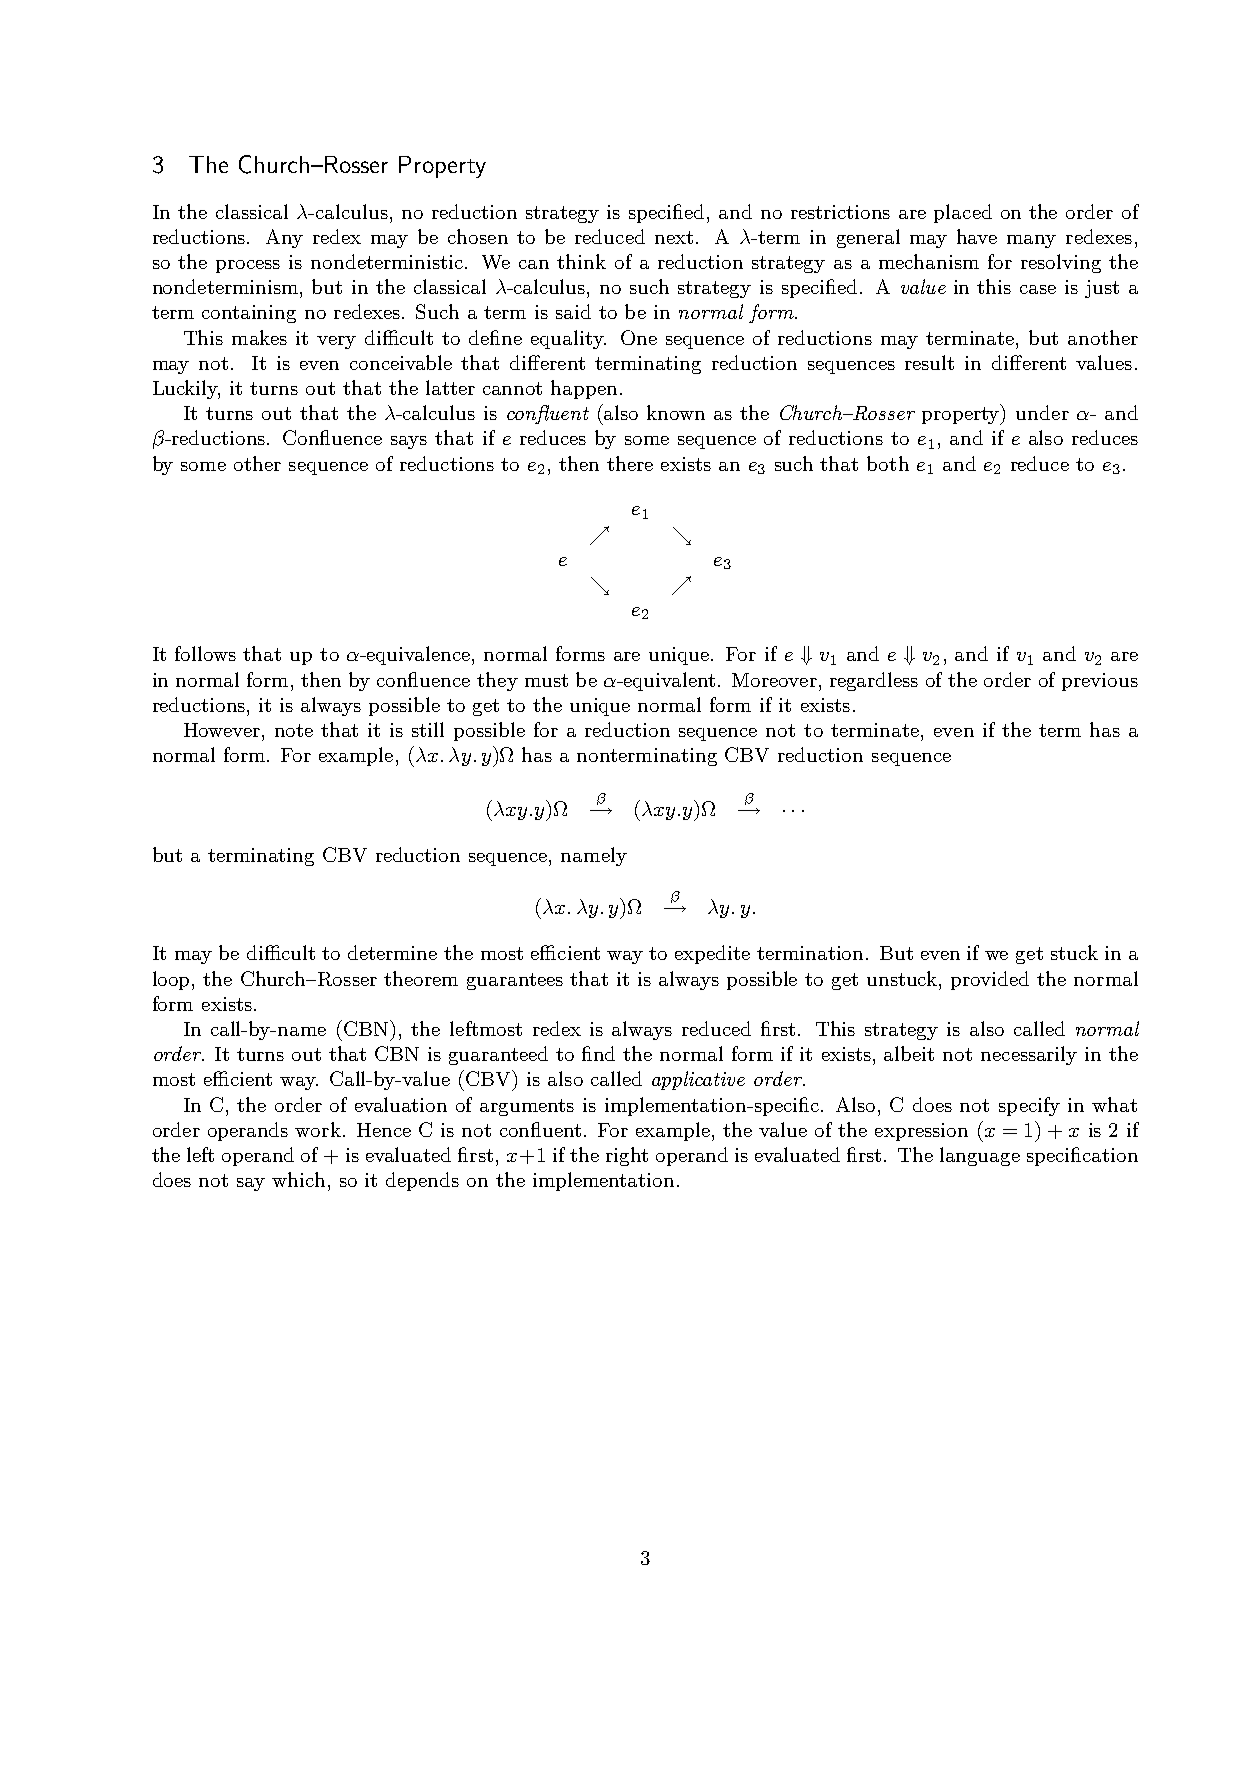 The height and width of the screenshot is (1774, 1255). I want to click on right, so click(627, 1156).
